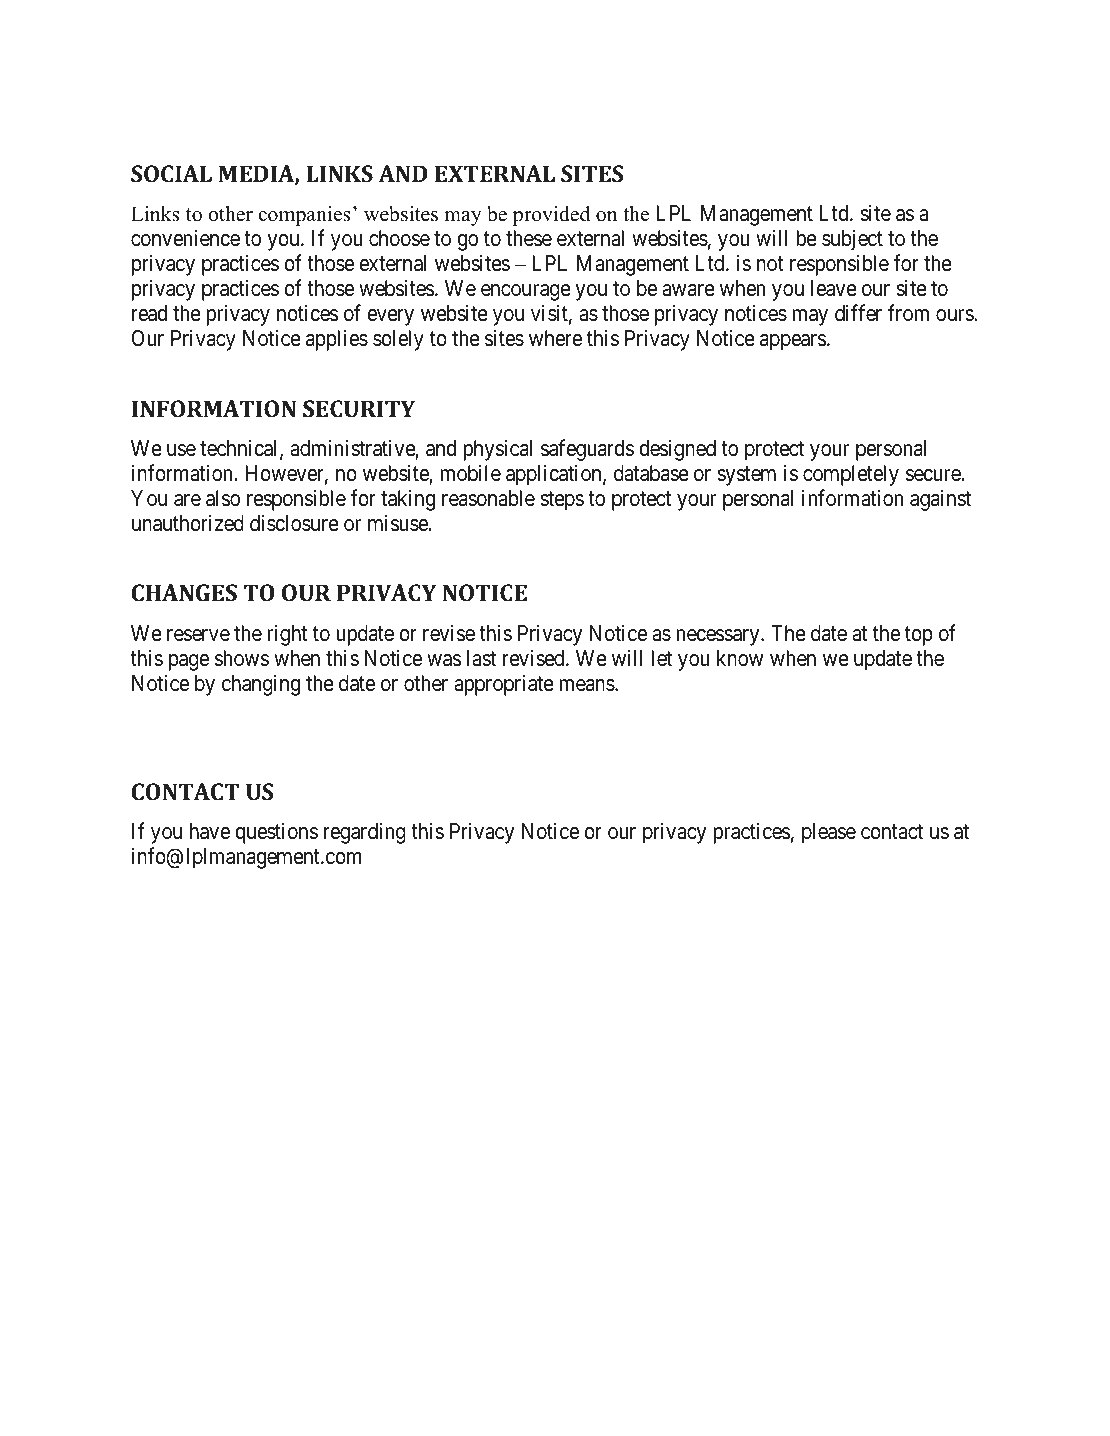 This screenshot has width=1110, height=1436. Describe the element at coordinates (365, 833) in the screenshot. I see `regarding` at that location.
